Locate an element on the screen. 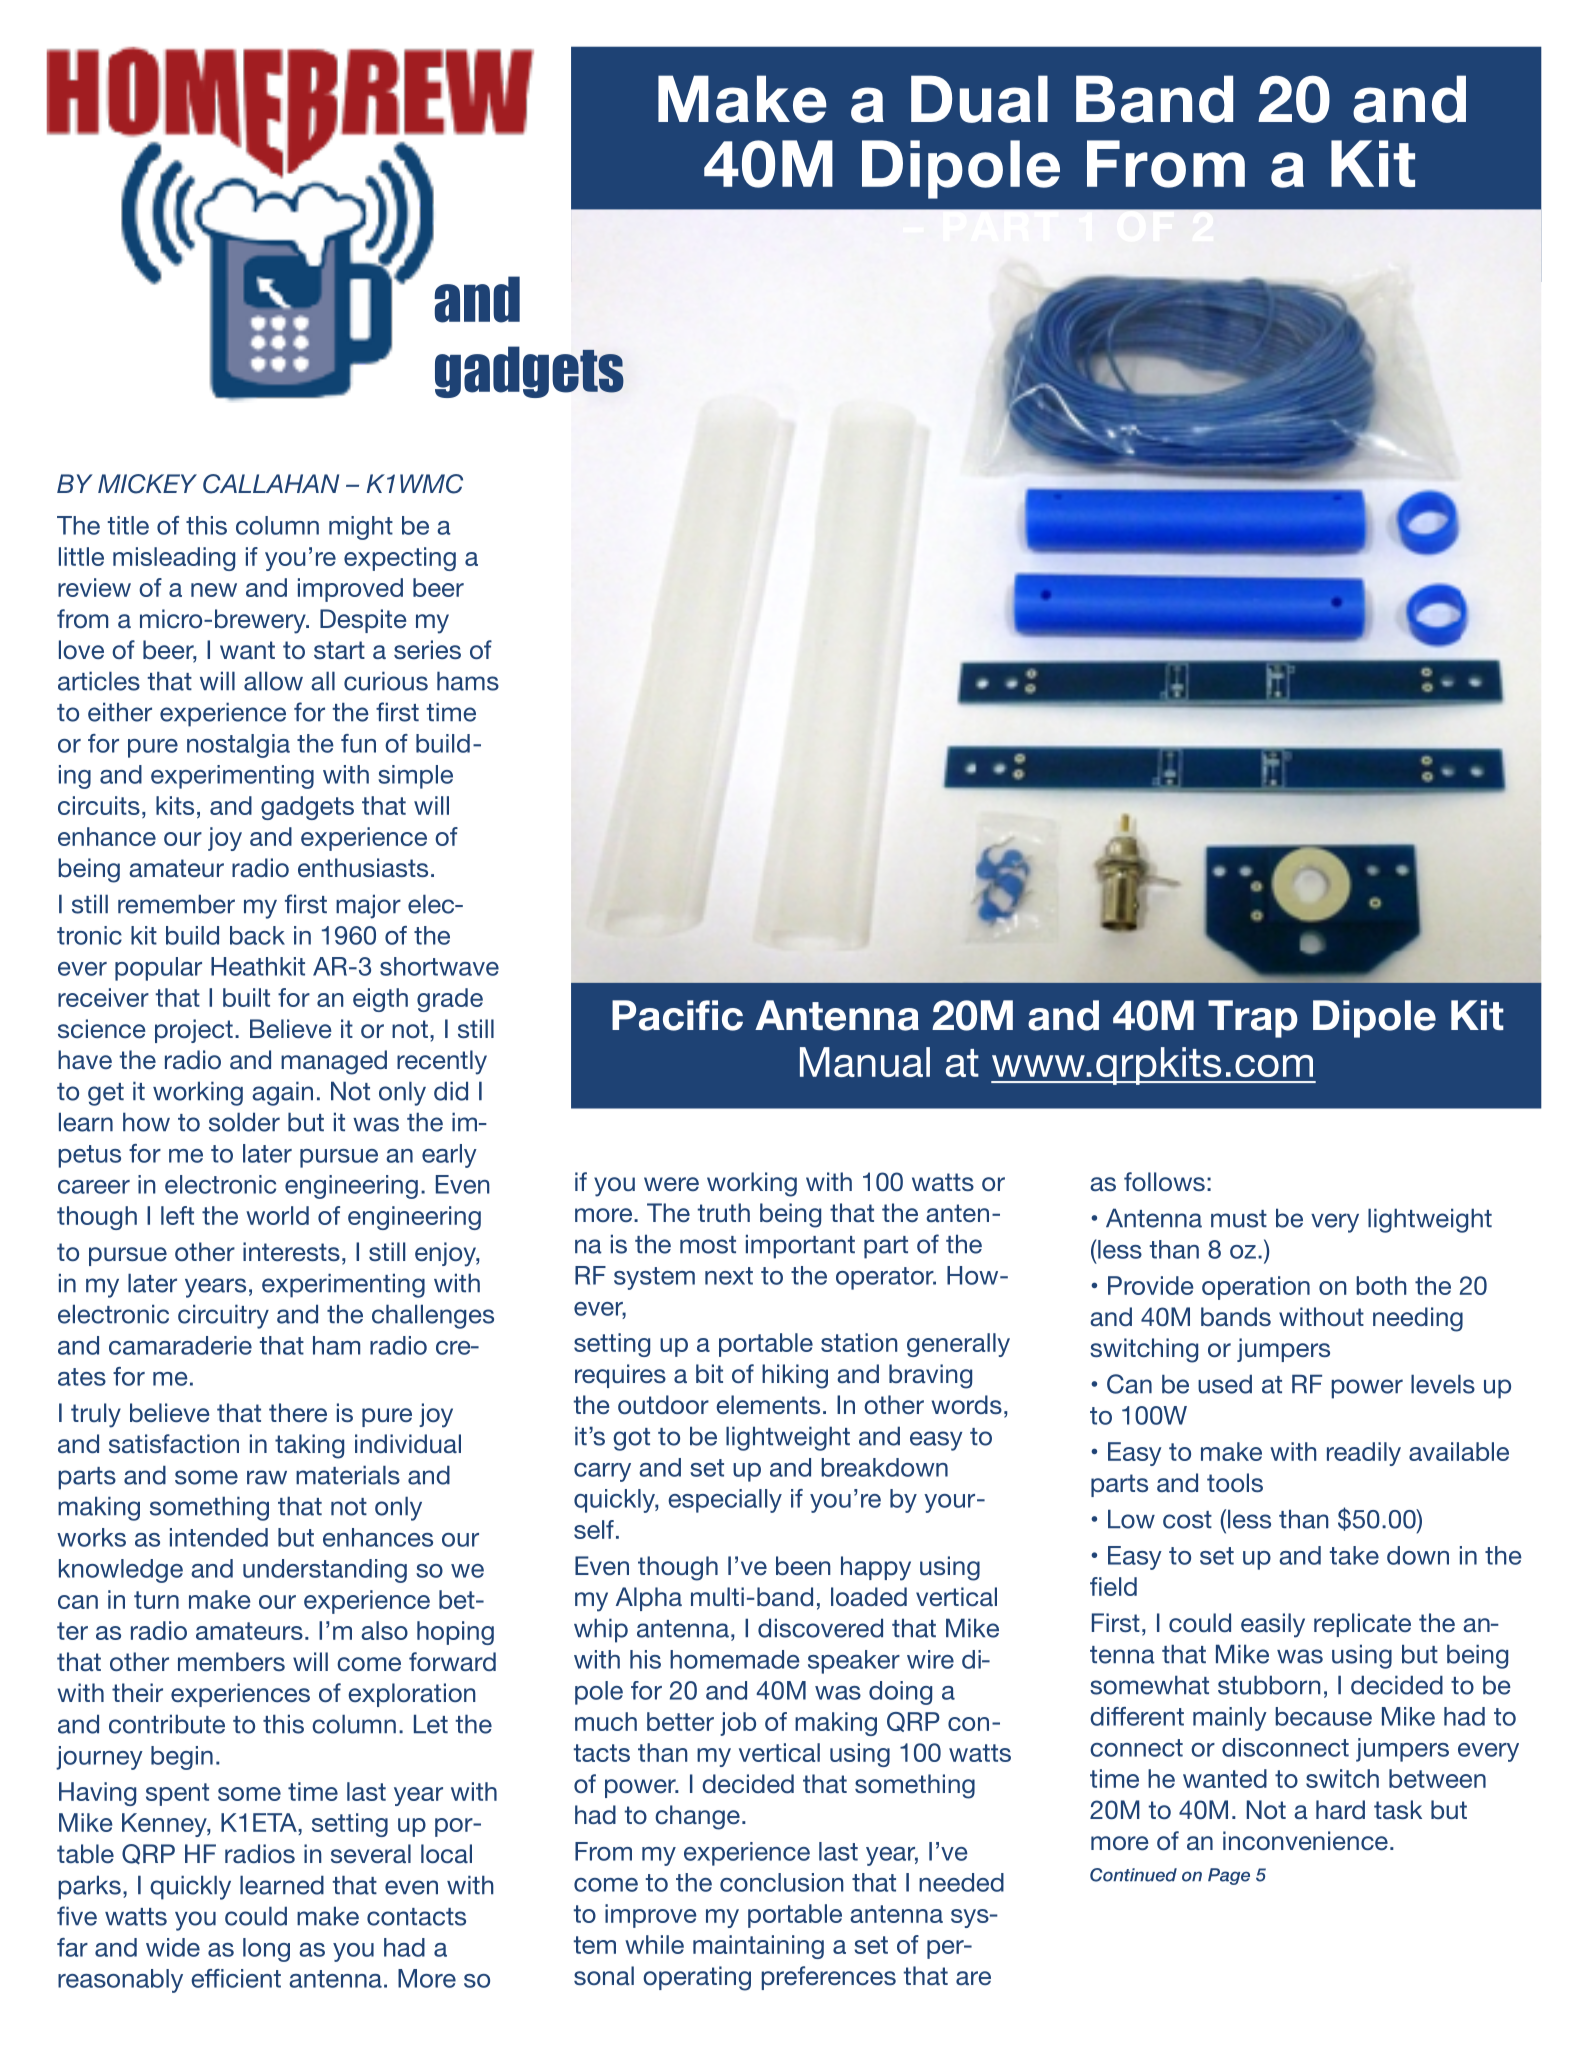  Pacific is located at coordinates (677, 1015).
